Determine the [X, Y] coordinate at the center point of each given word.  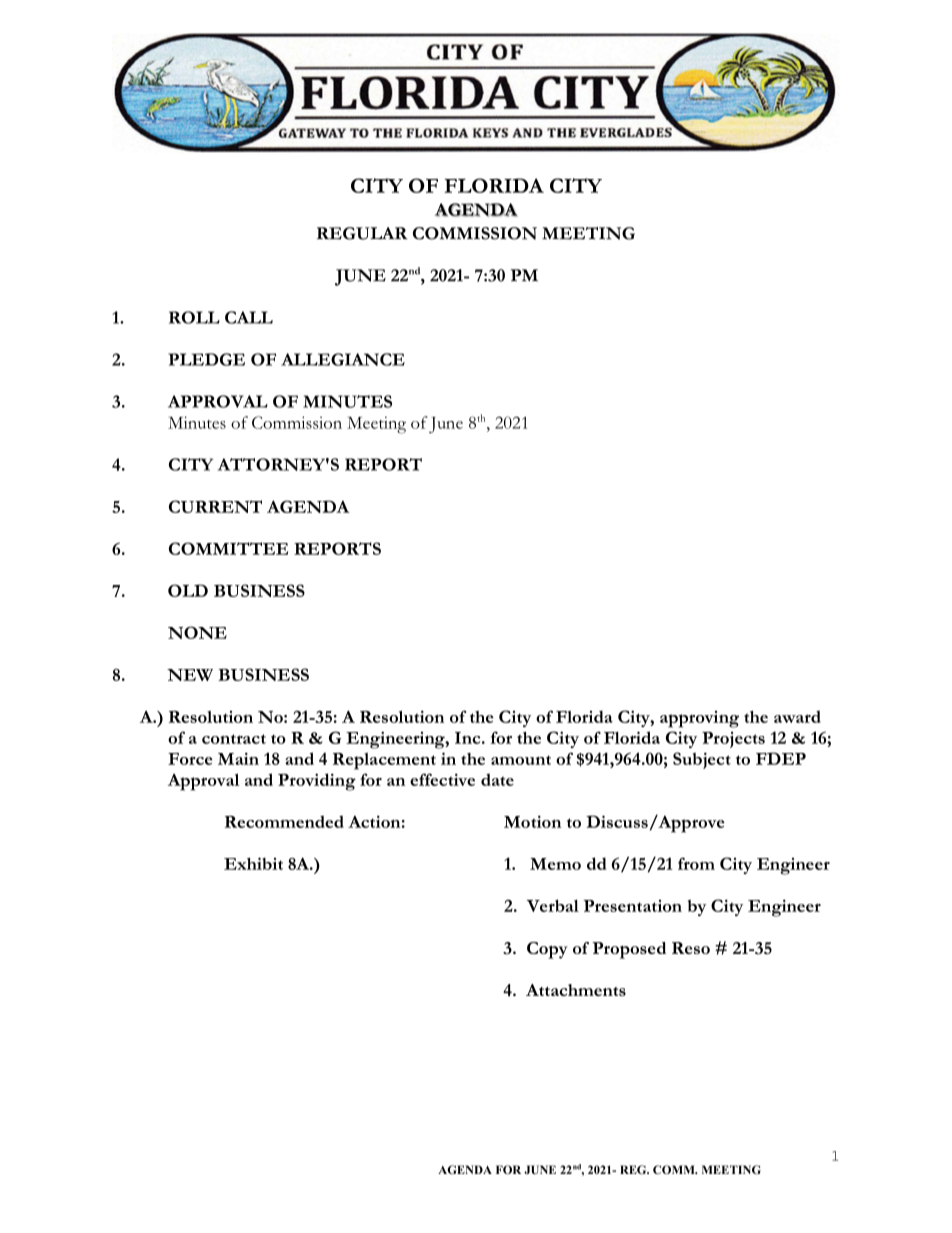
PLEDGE [206, 359]
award [797, 716]
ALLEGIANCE [343, 359]
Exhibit [253, 863]
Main [238, 758]
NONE [197, 632]
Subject [702, 760]
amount [521, 760]
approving [699, 719]
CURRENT [215, 506]
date [497, 779]
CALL [249, 317]
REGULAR [362, 233]
